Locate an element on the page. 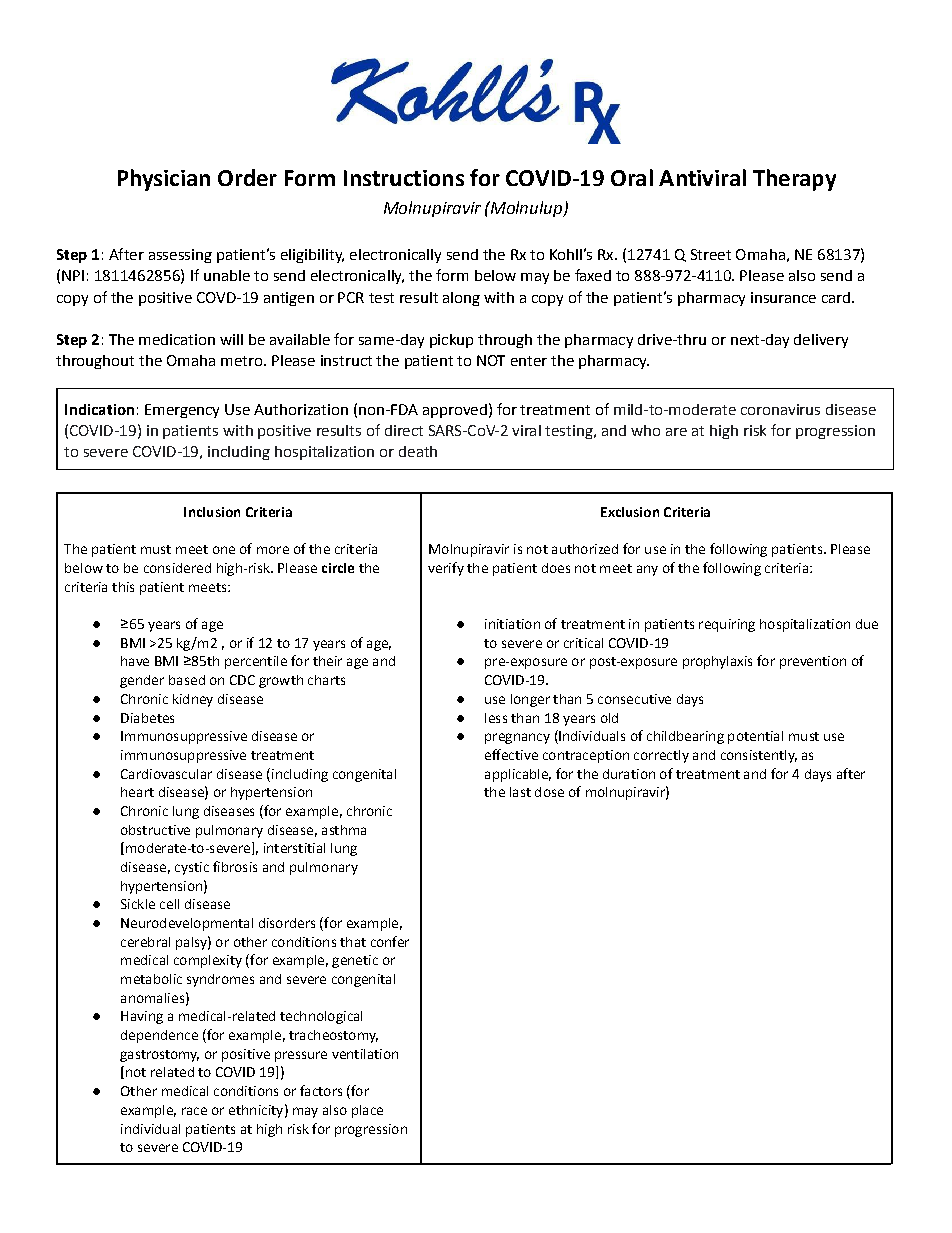 The width and height of the document is (952, 1233). along is located at coordinates (461, 299).
